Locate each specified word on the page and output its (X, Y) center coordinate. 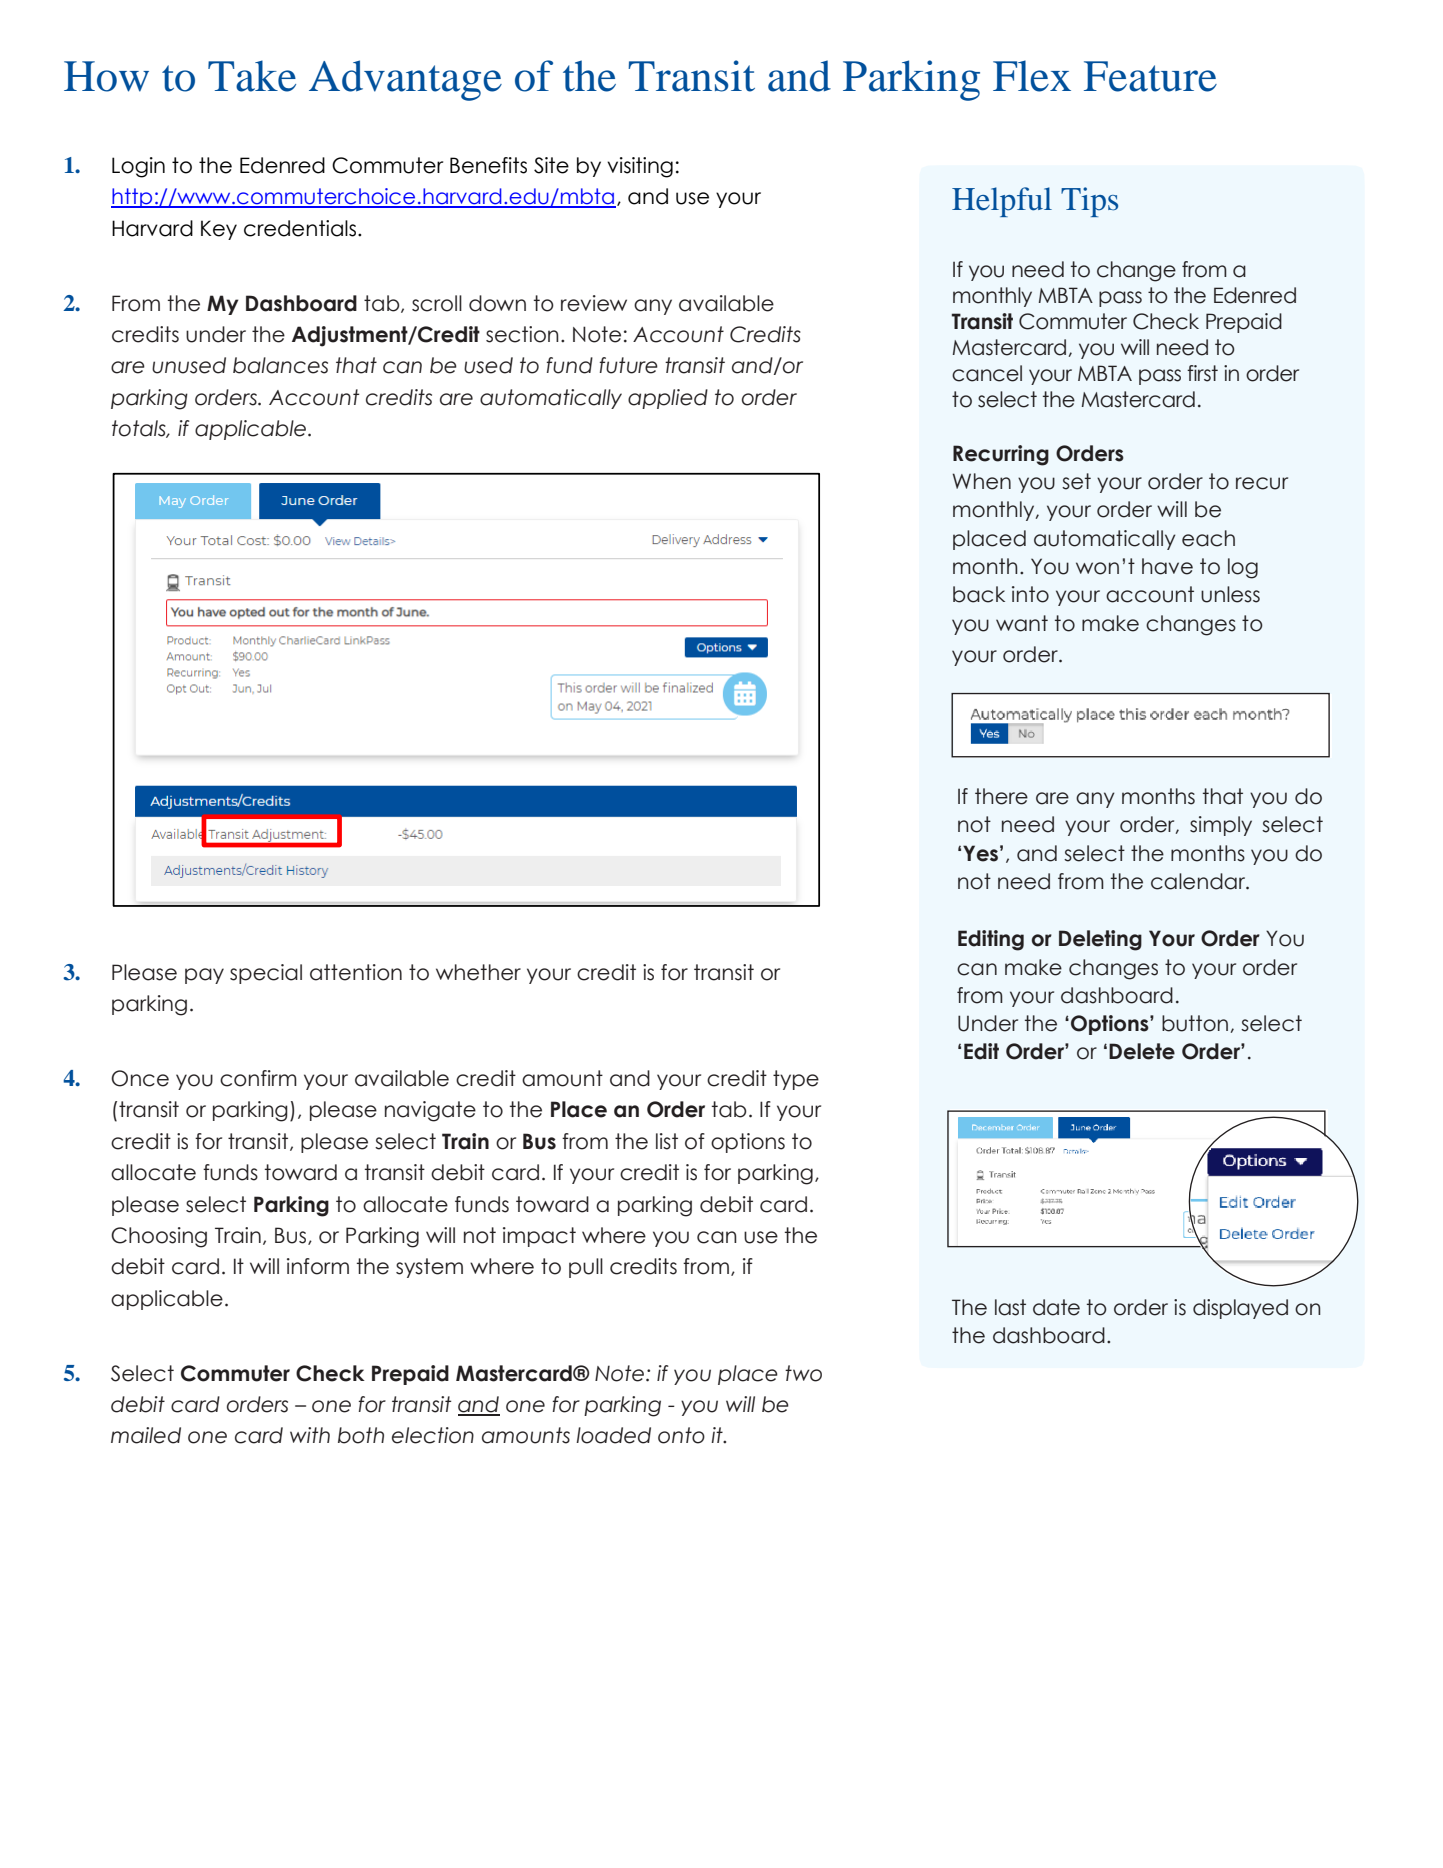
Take (252, 76)
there (1001, 796)
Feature (1150, 76)
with (310, 1435)
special (266, 974)
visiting (640, 167)
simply (1221, 826)
